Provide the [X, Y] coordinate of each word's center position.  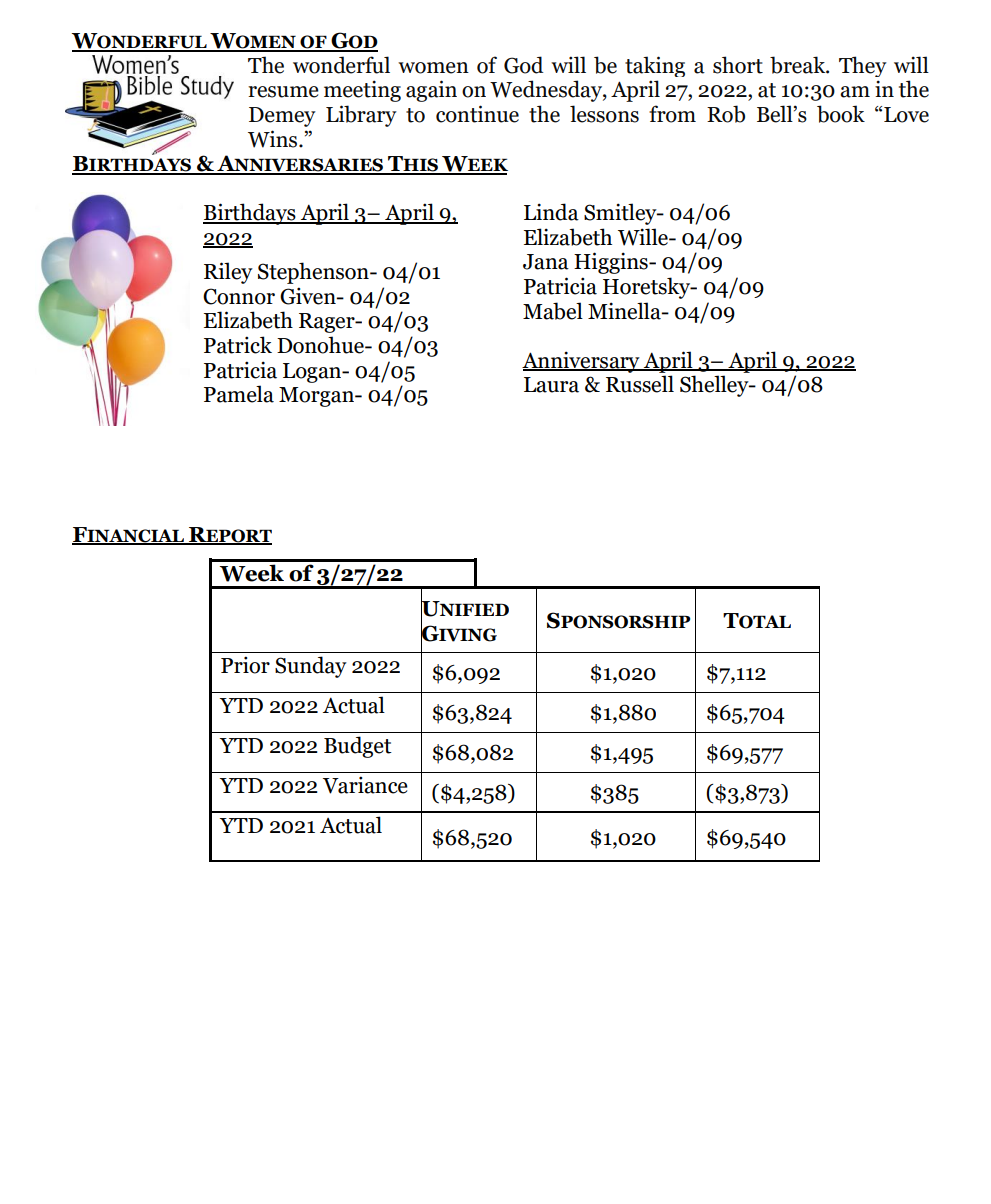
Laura [551, 385]
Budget [358, 747]
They [863, 66]
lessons [604, 114]
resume [283, 92]
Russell [640, 384]
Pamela [239, 394]
